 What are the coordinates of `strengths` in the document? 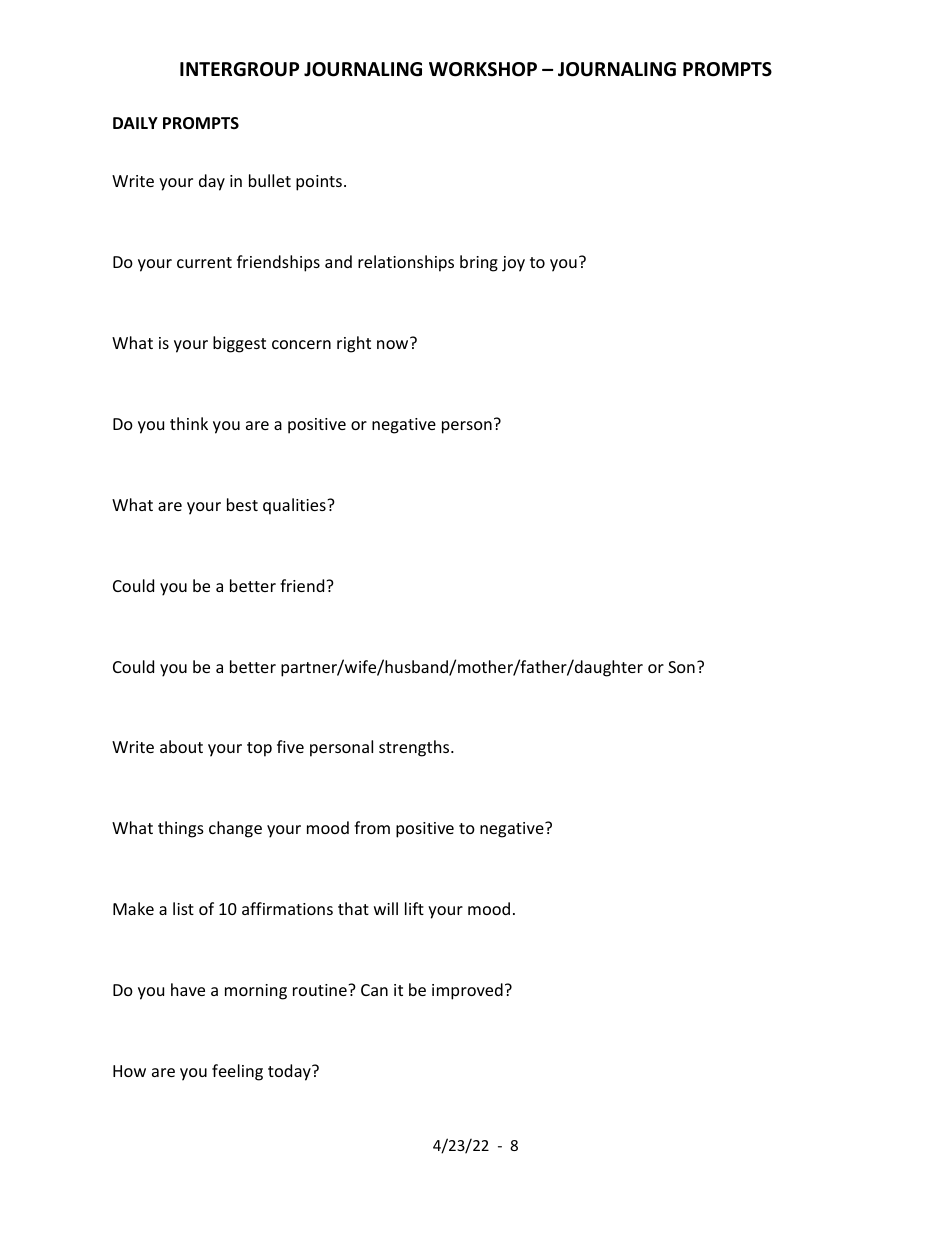 It's located at (415, 748).
